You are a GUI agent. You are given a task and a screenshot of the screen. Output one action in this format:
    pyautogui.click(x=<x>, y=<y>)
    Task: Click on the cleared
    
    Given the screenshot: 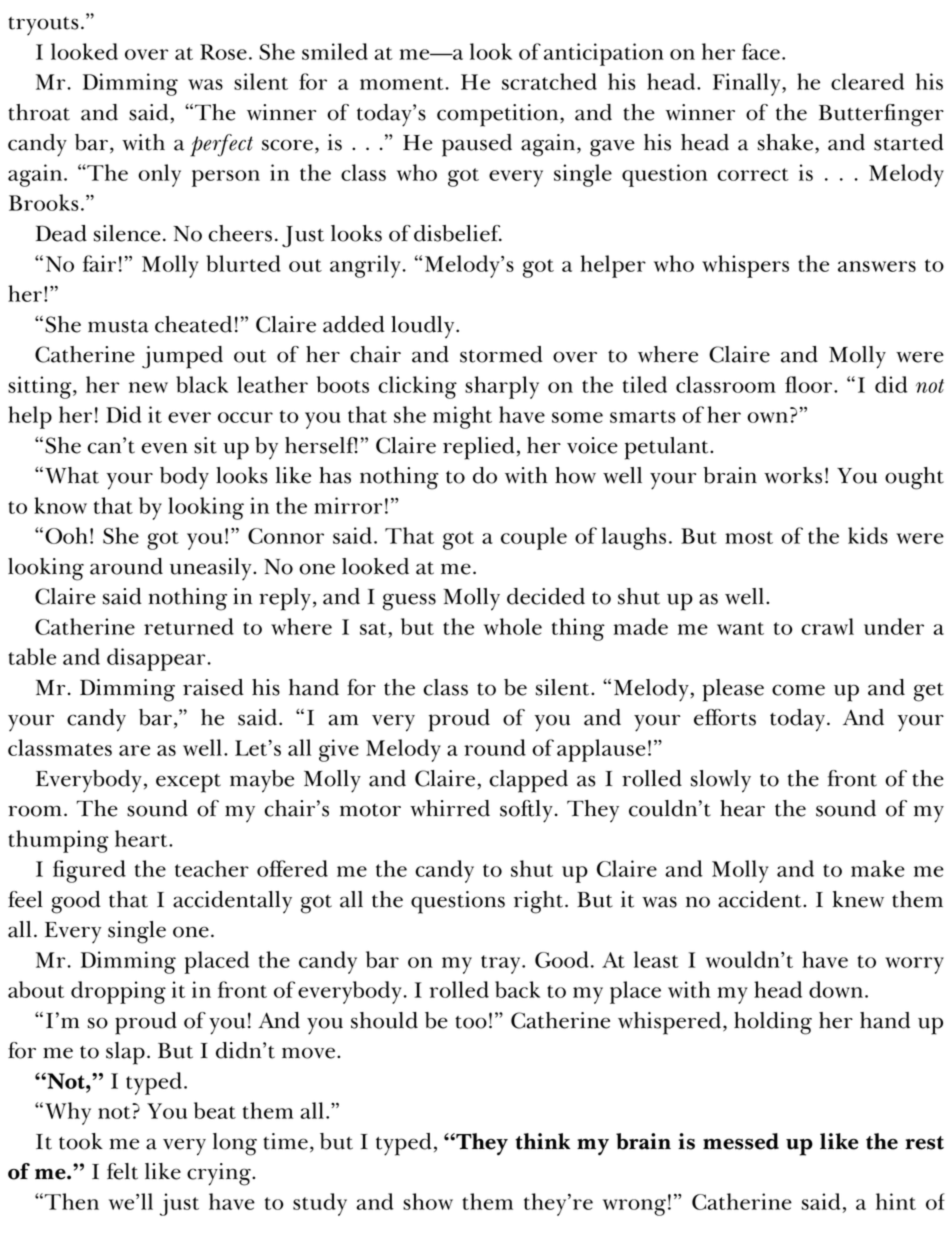 What is the action you would take?
    pyautogui.click(x=867, y=81)
